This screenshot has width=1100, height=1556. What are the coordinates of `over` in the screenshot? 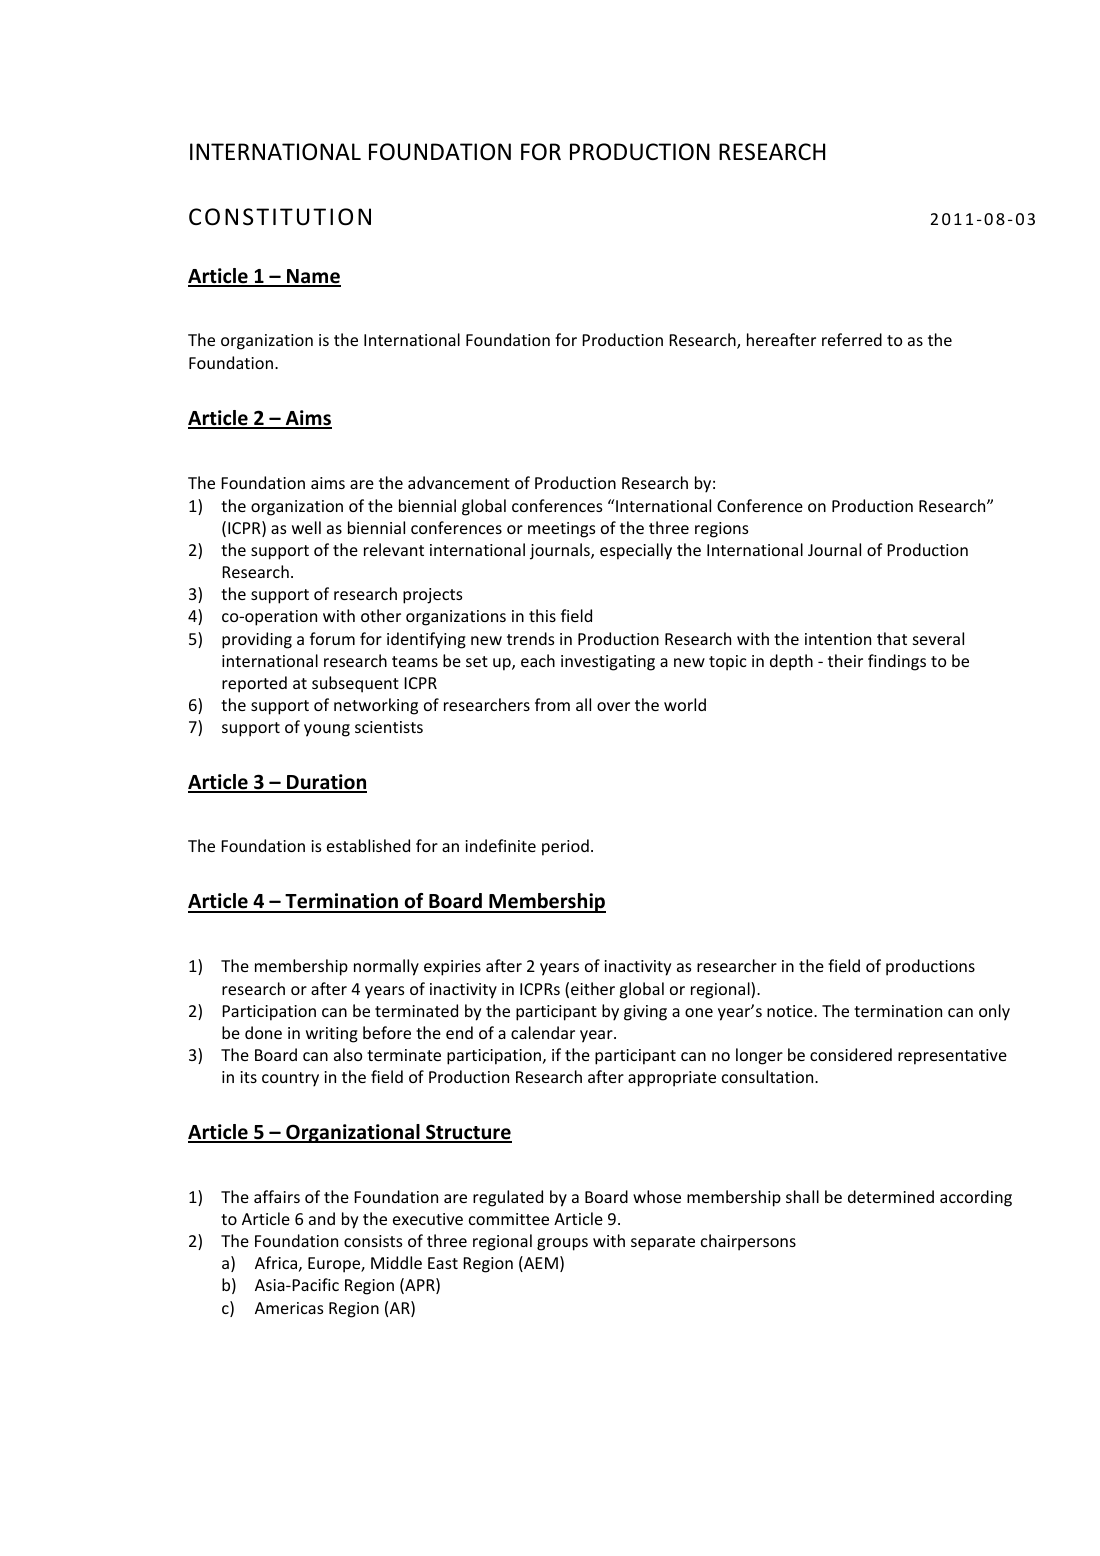 It's located at (613, 706).
